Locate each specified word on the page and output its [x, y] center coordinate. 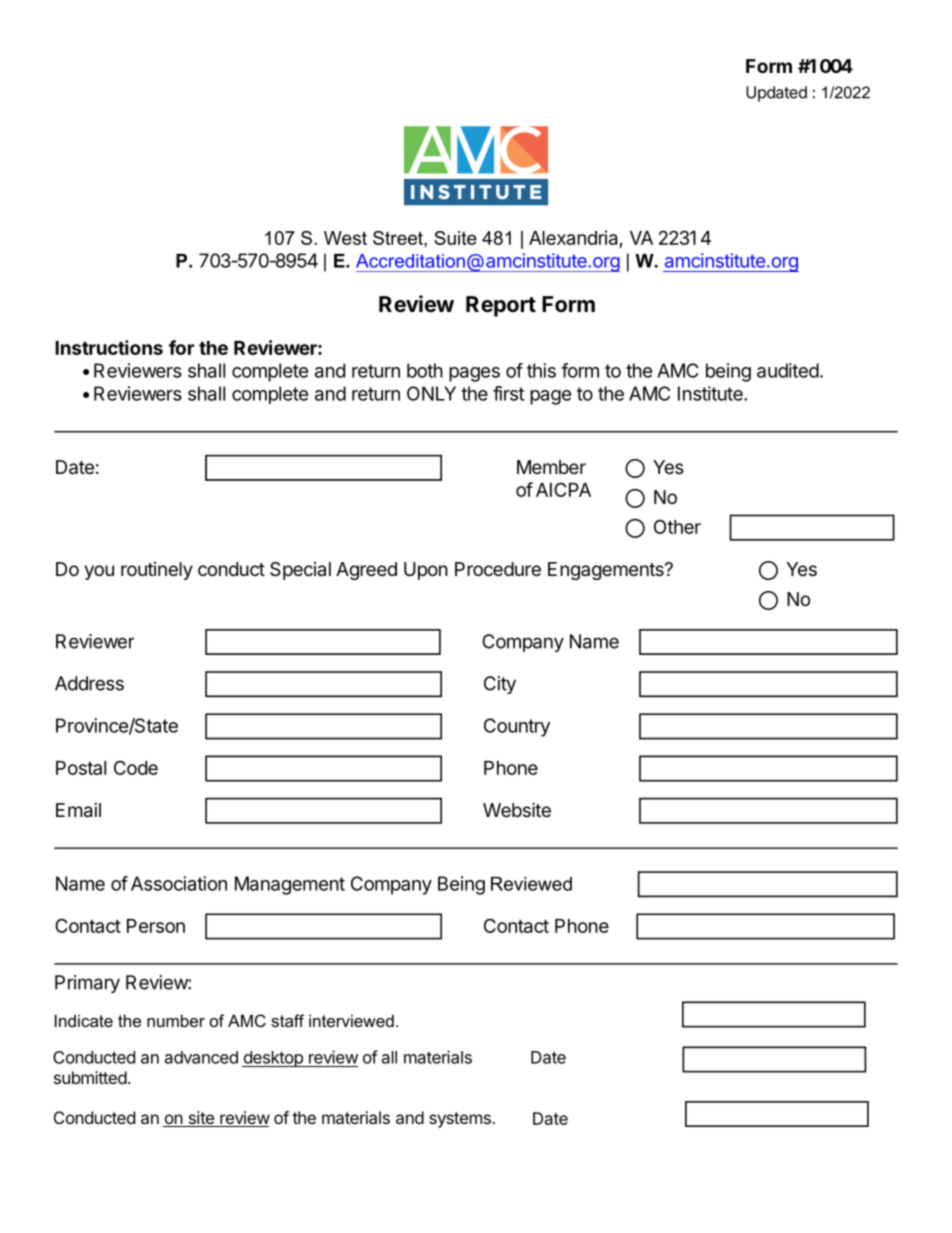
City [500, 685]
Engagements [607, 571]
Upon [426, 571]
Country [517, 727]
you [99, 572]
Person [156, 926]
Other [677, 526]
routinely [157, 571]
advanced [201, 1057]
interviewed [351, 1020]
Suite [455, 238]
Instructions [109, 347]
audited [788, 370]
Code [136, 767]
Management [290, 885]
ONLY [431, 393]
